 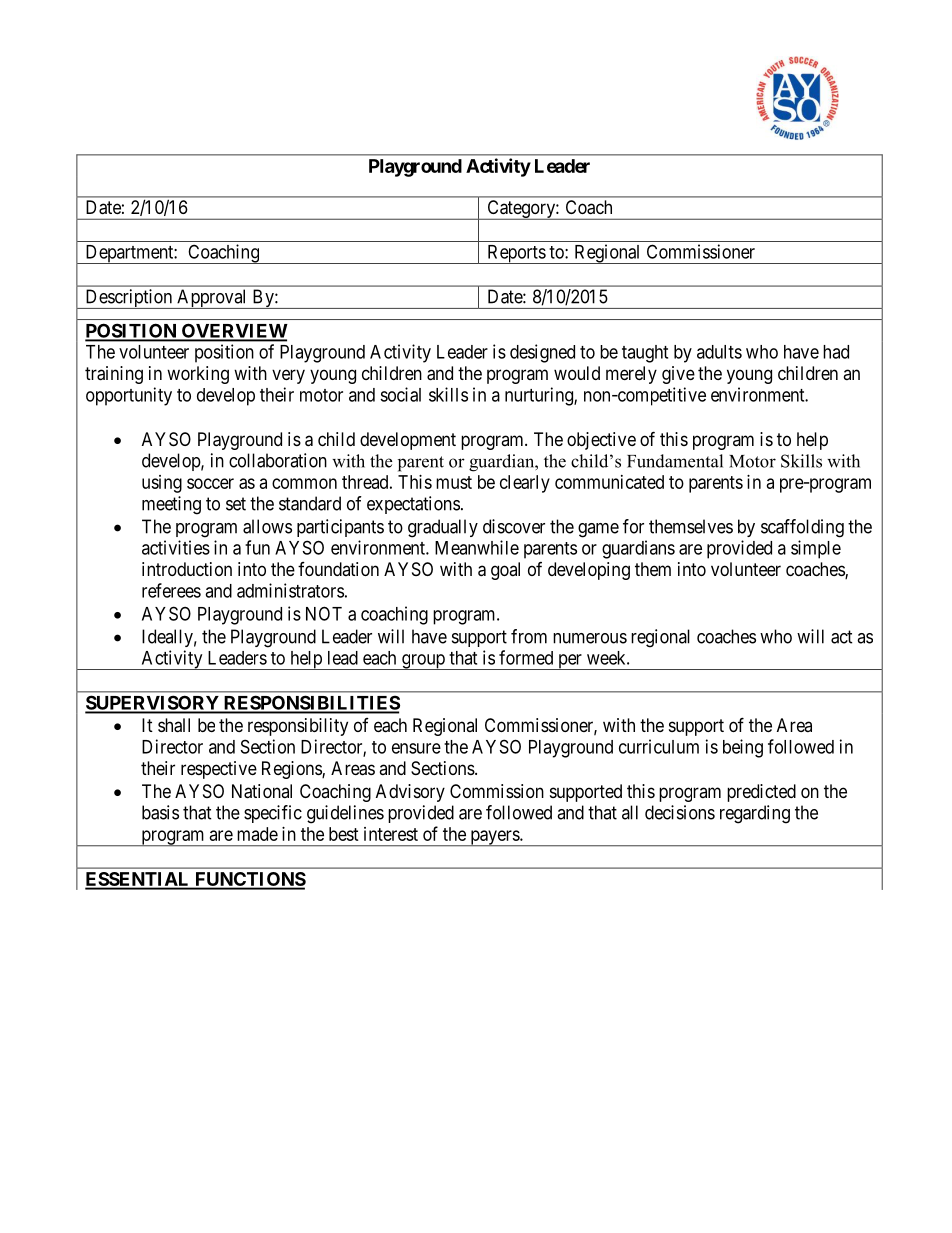 What do you see at coordinates (516, 254) in the page?
I see `Reports` at bounding box center [516, 254].
